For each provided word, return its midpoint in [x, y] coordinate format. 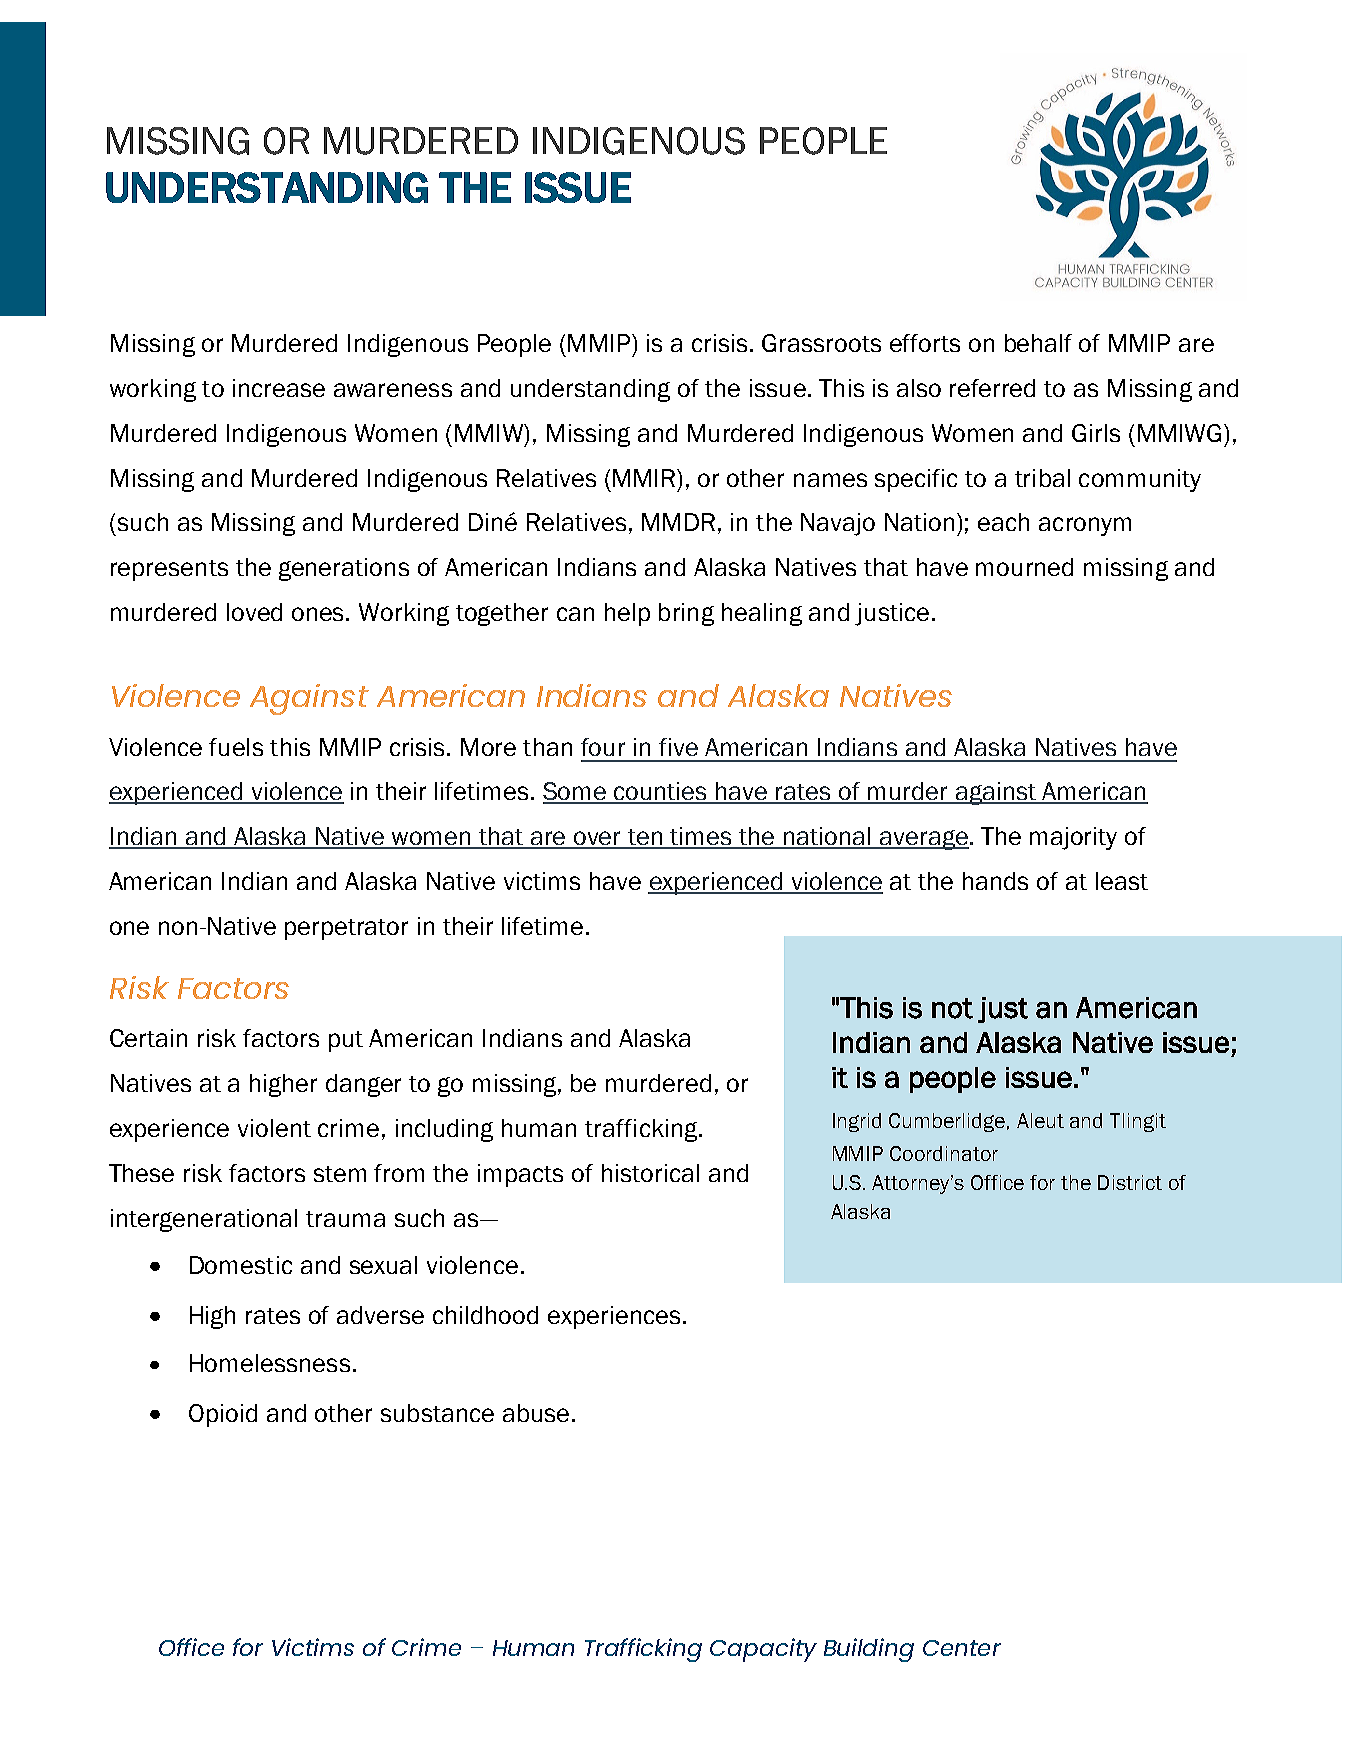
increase [279, 388]
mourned [1024, 567]
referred [992, 388]
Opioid [223, 1415]
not [952, 1008]
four [603, 747]
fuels [236, 747]
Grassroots [821, 343]
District [1130, 1182]
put [346, 1041]
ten [645, 838]
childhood [485, 1315]
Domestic [241, 1265]
